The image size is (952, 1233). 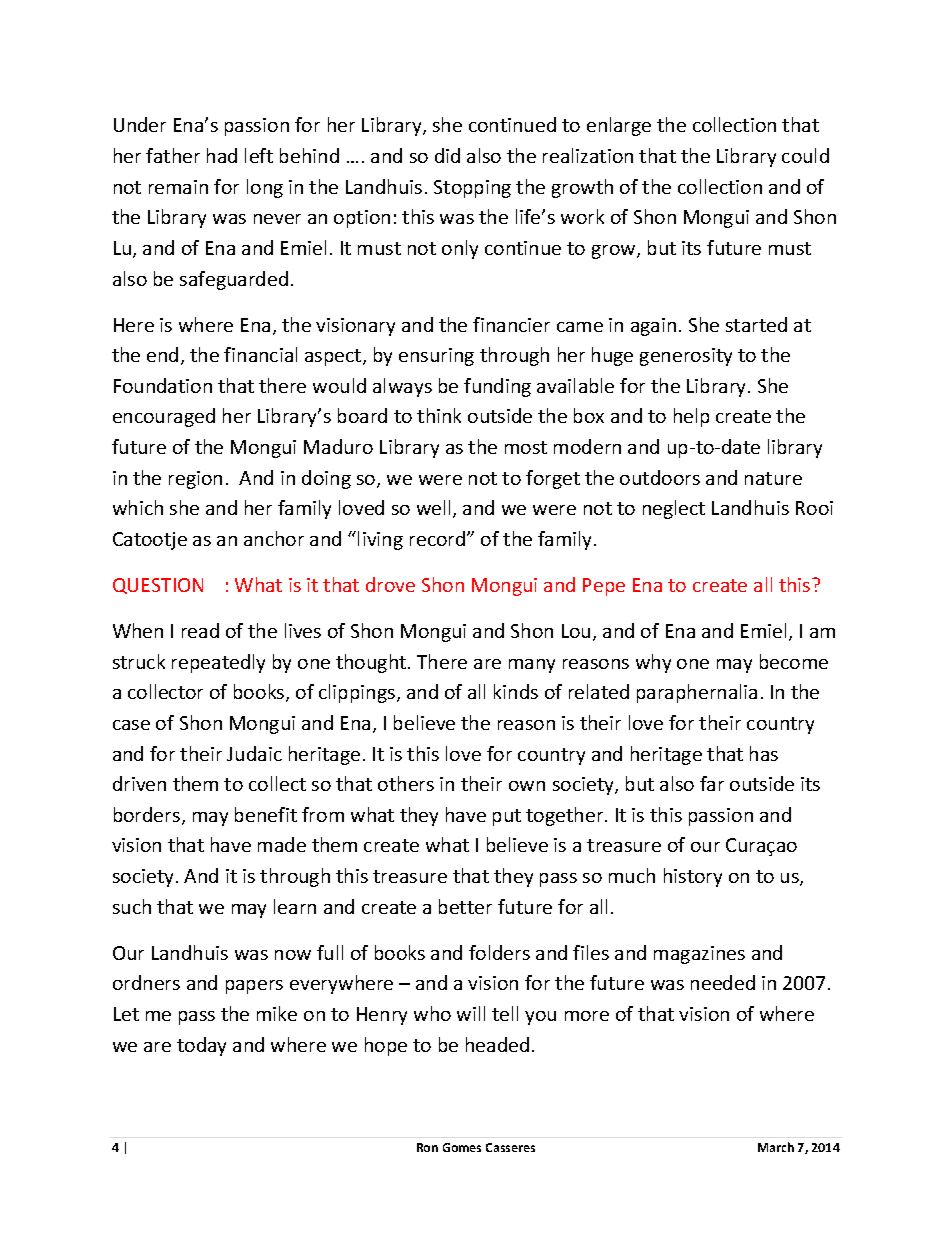 I want to click on today, so click(x=201, y=1046).
